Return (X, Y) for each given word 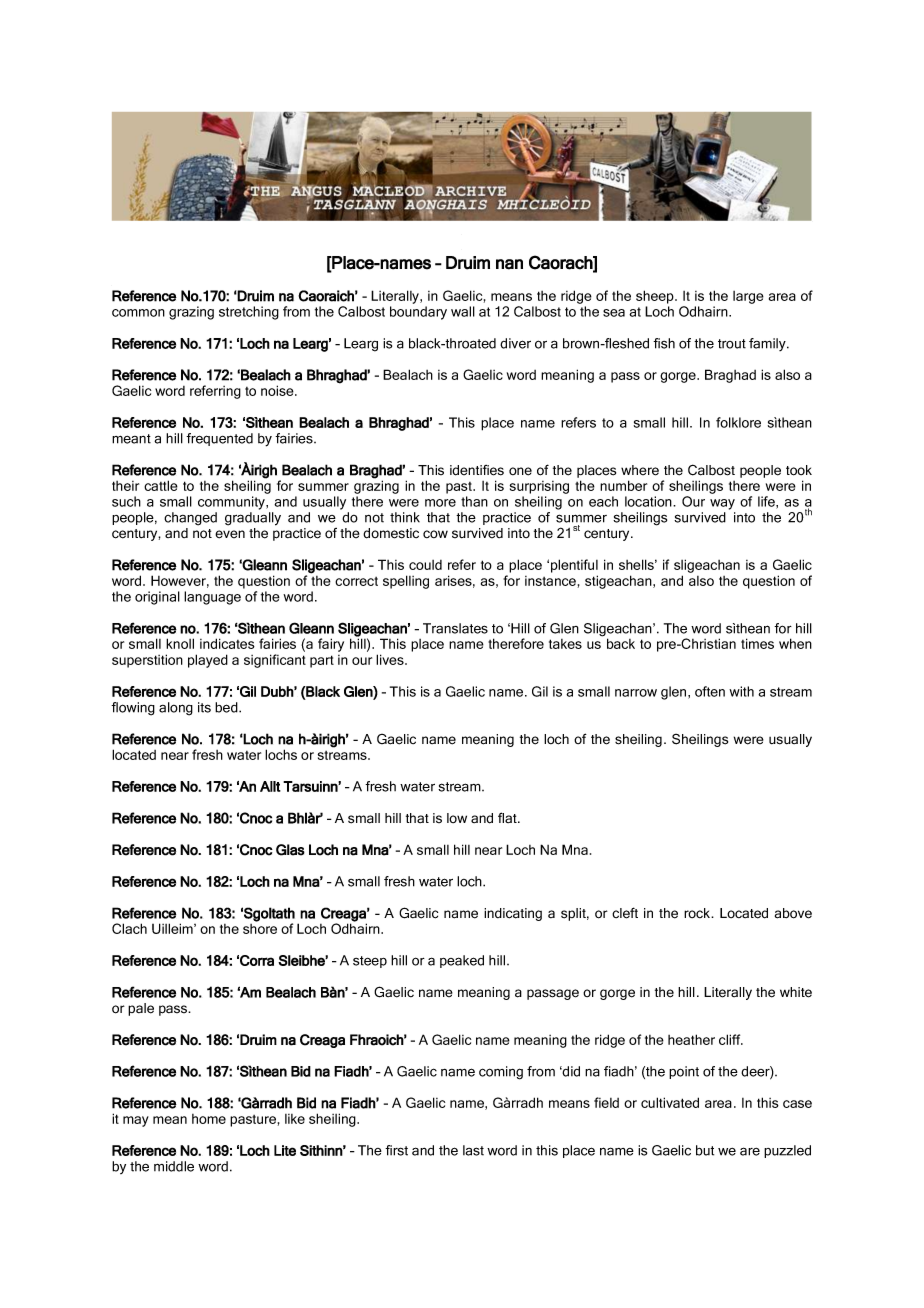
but (705, 1150)
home (209, 1119)
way (722, 504)
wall (463, 311)
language (212, 598)
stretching (249, 313)
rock (698, 913)
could (425, 565)
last (473, 1150)
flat (508, 817)
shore (260, 927)
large (748, 297)
